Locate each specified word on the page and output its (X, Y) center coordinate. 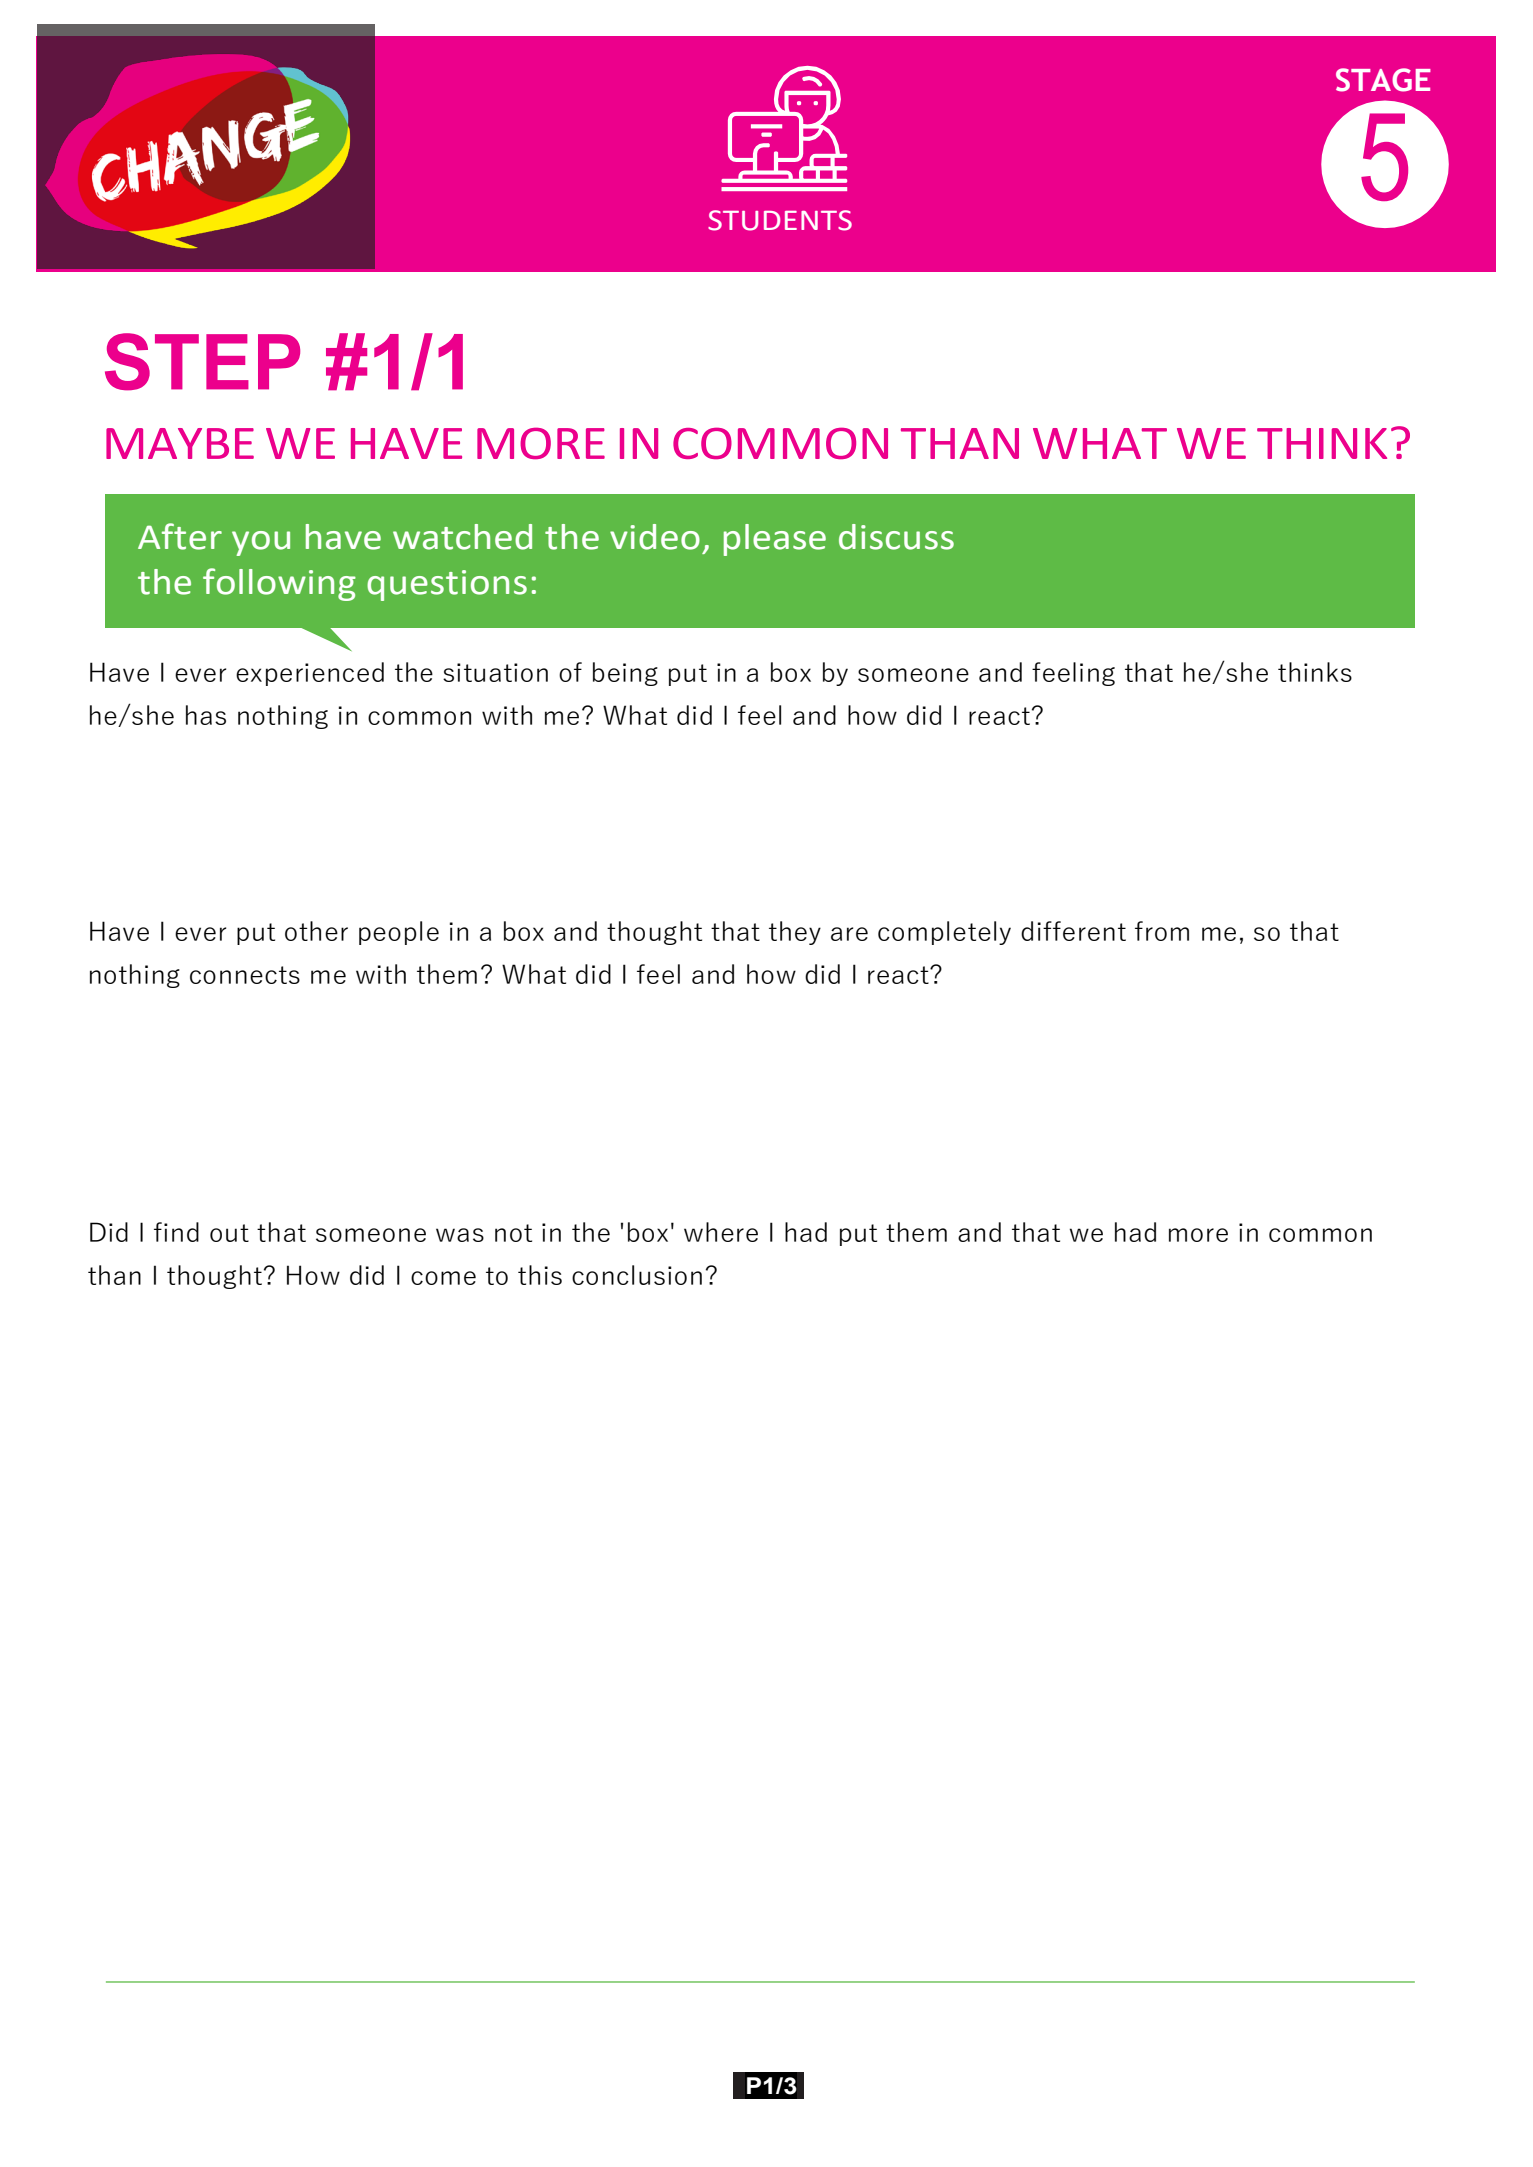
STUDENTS (780, 220)
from (1162, 931)
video (655, 537)
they (795, 933)
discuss (896, 537)
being (625, 674)
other (316, 931)
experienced (310, 674)
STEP (202, 362)
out (229, 1233)
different (1073, 931)
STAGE (1383, 80)
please (775, 540)
